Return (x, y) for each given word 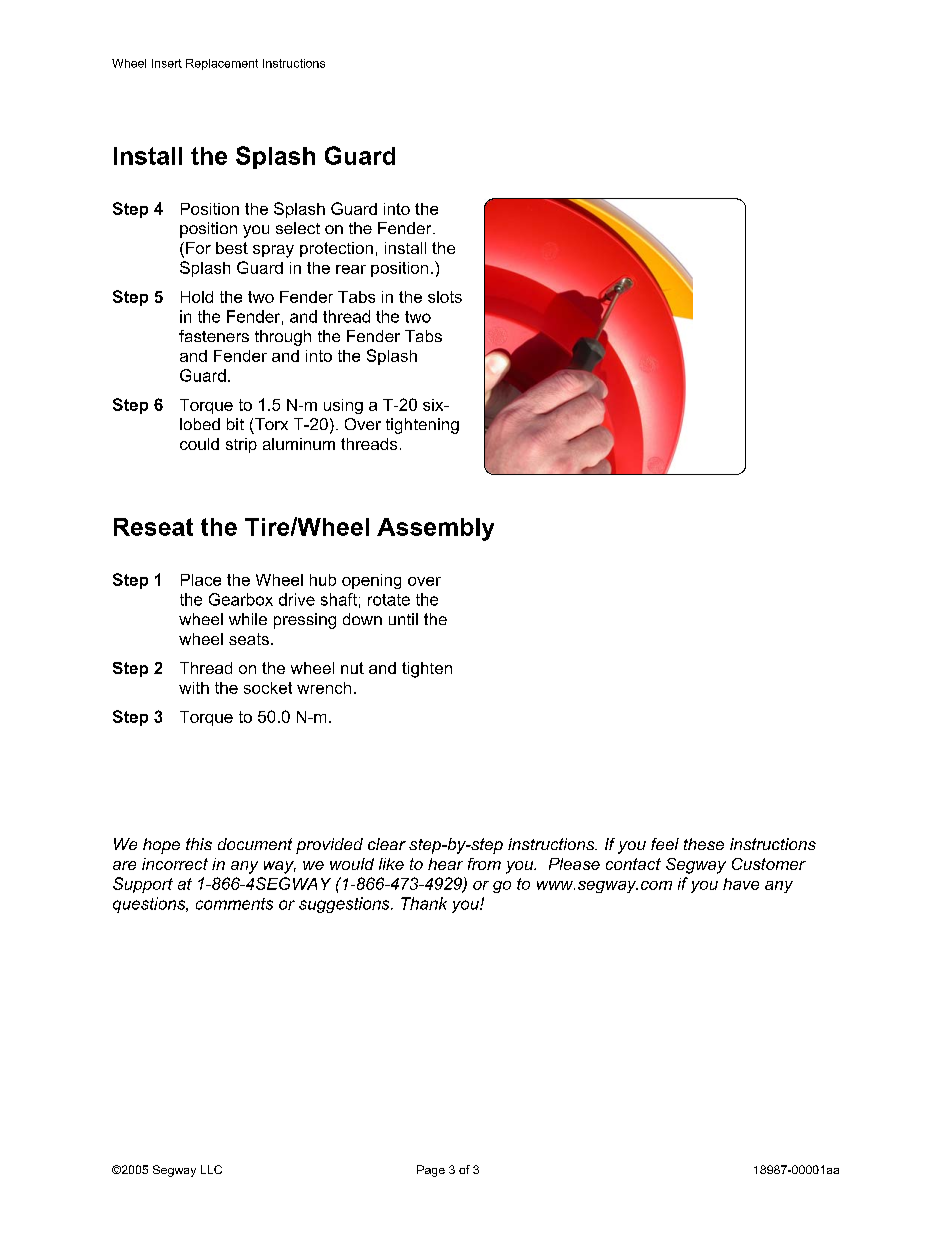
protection (336, 249)
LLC (211, 1169)
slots (445, 297)
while (248, 619)
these (704, 844)
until (403, 619)
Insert (167, 63)
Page (431, 1171)
